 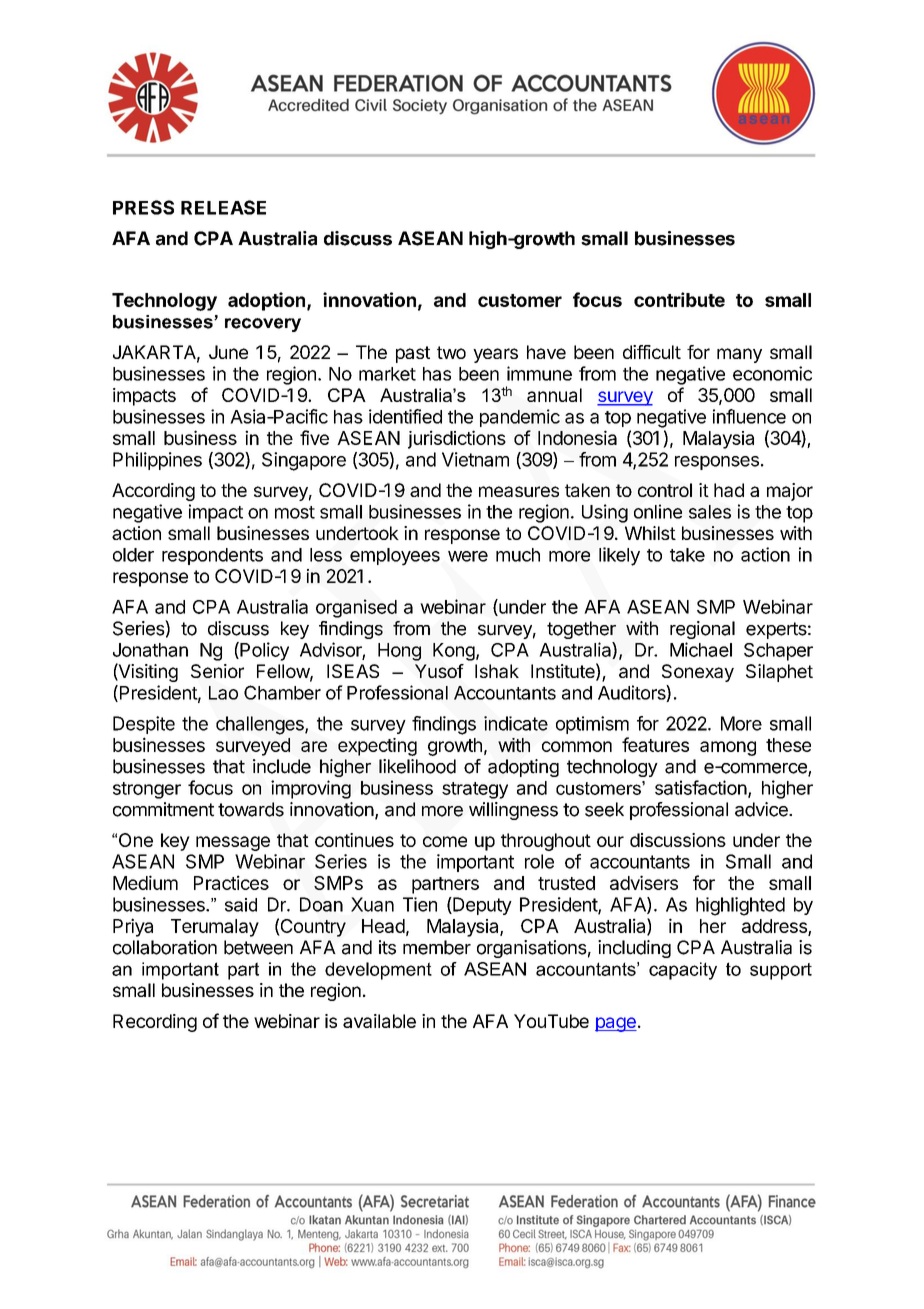 What do you see at coordinates (679, 299) in the image?
I see `contribute` at bounding box center [679, 299].
